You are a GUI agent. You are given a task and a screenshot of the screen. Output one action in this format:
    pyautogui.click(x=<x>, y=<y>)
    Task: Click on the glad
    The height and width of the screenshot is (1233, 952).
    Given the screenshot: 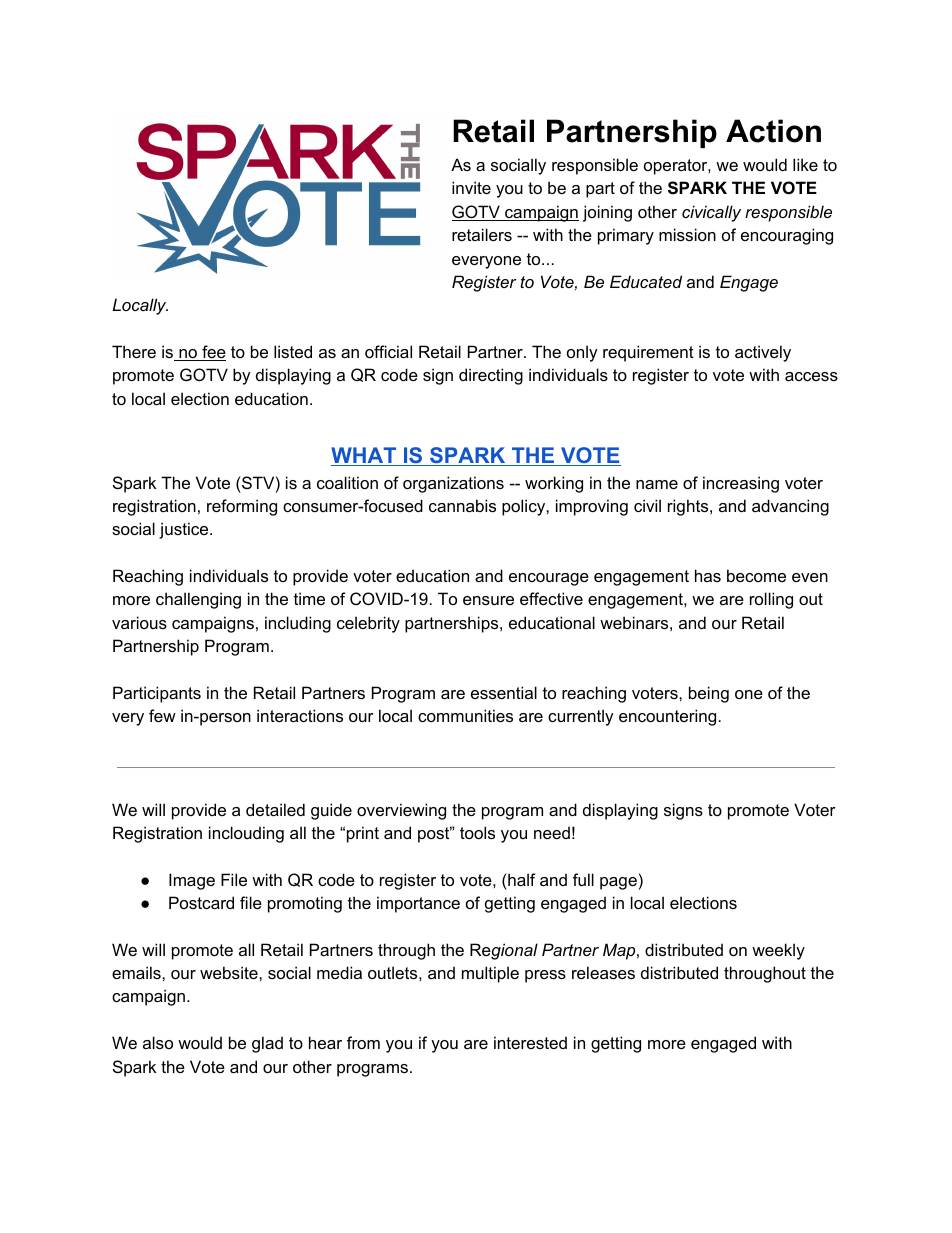 What is the action you would take?
    pyautogui.click(x=267, y=1044)
